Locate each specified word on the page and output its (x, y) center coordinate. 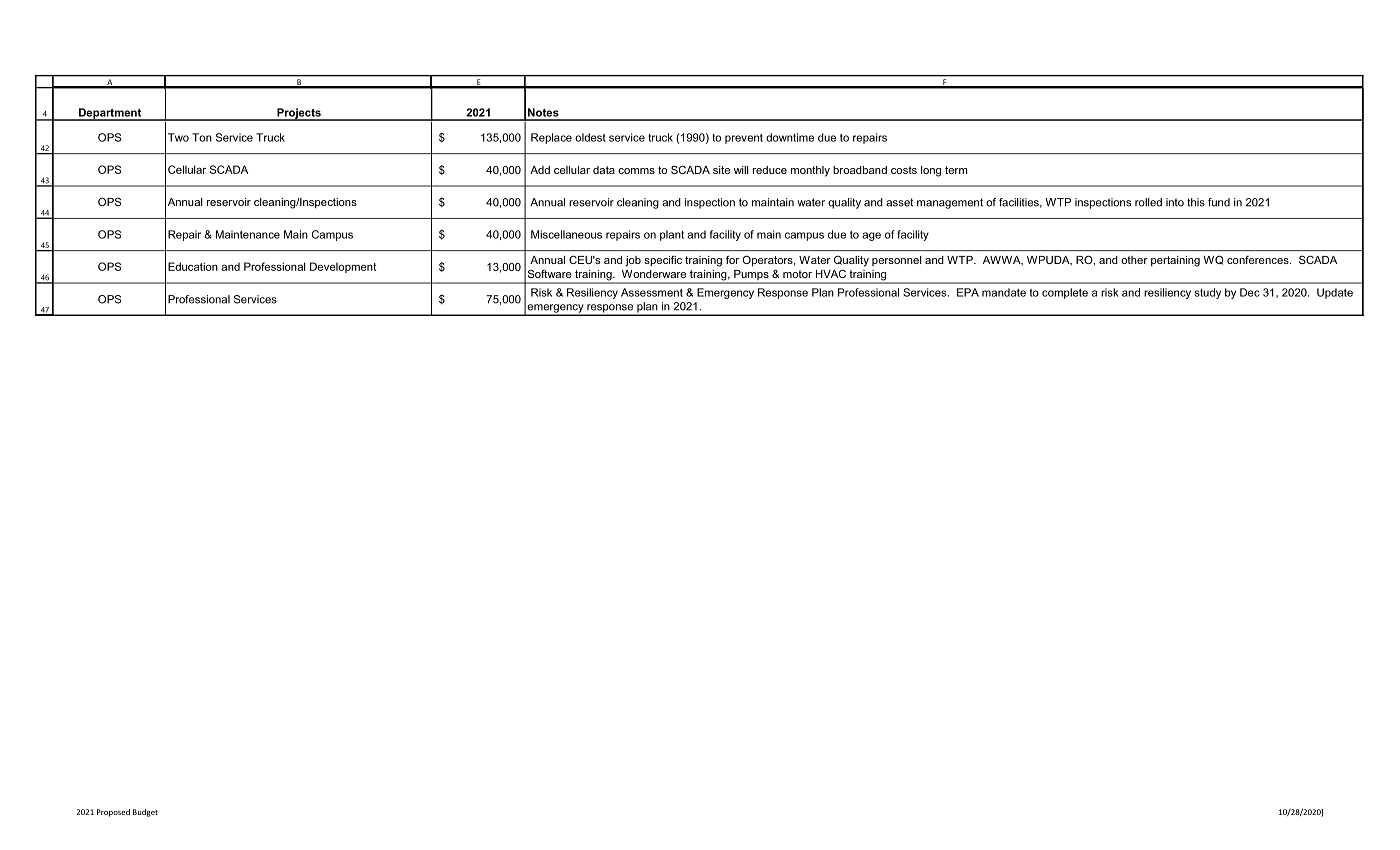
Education (193, 266)
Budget (145, 813)
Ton (202, 137)
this (1196, 202)
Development (343, 267)
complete (1065, 293)
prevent (744, 139)
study (1208, 293)
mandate (1004, 292)
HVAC (831, 273)
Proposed (113, 813)
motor (797, 274)
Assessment (652, 292)
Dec (1250, 292)
